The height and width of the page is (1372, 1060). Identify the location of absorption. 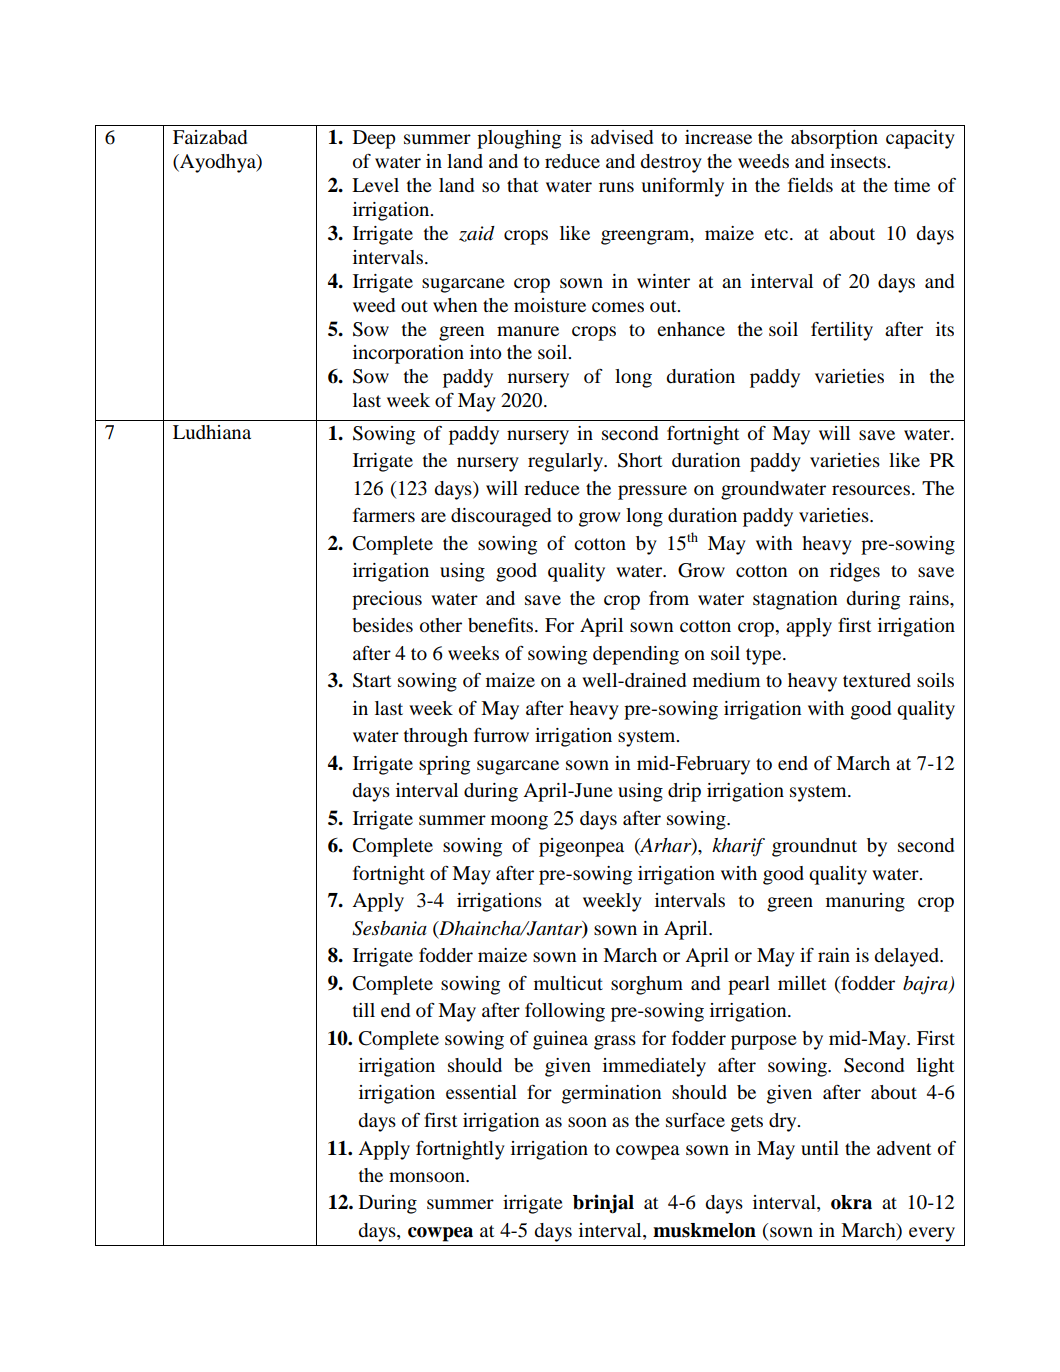
(834, 139).
